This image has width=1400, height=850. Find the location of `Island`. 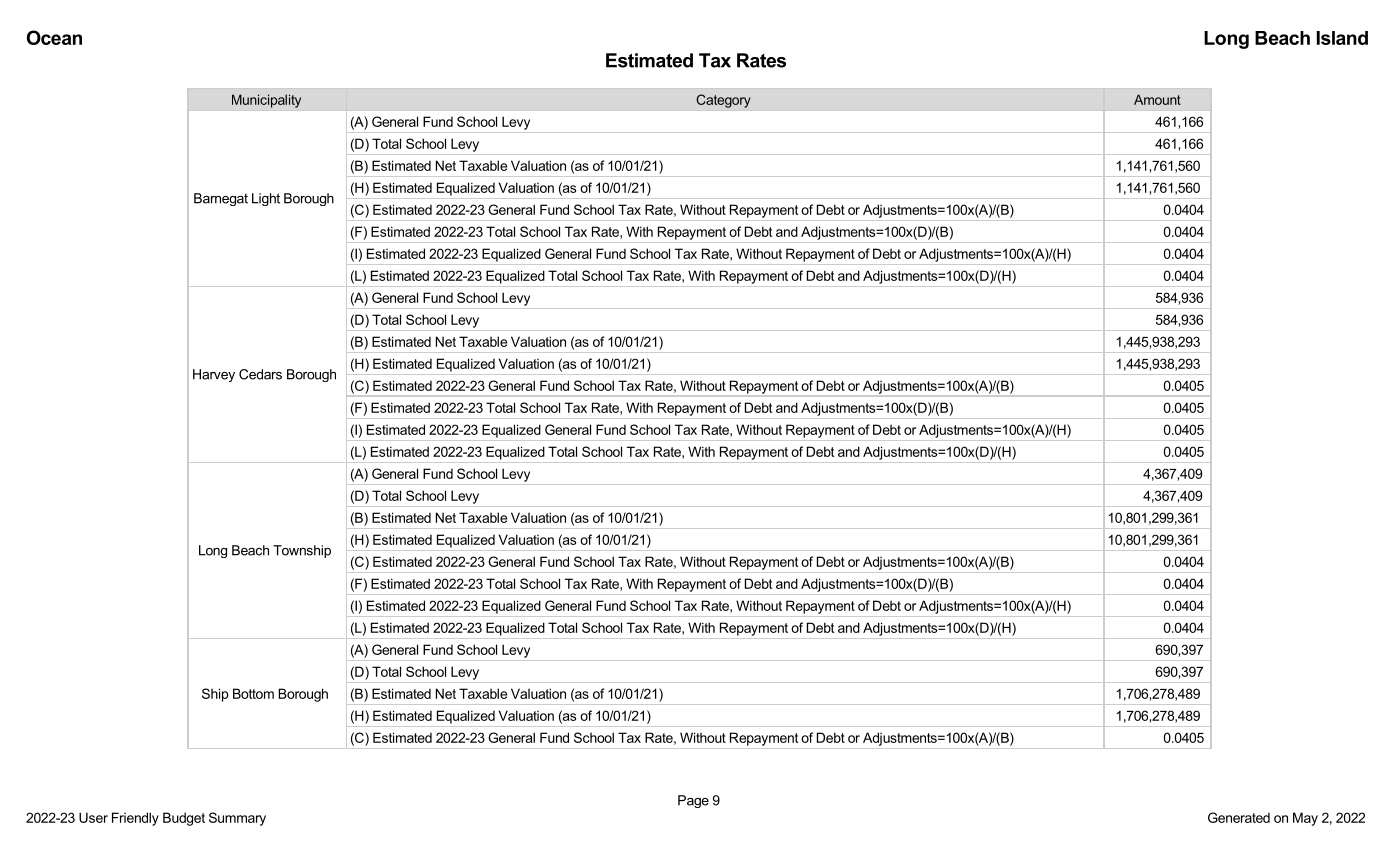

Island is located at coordinates (1342, 38).
